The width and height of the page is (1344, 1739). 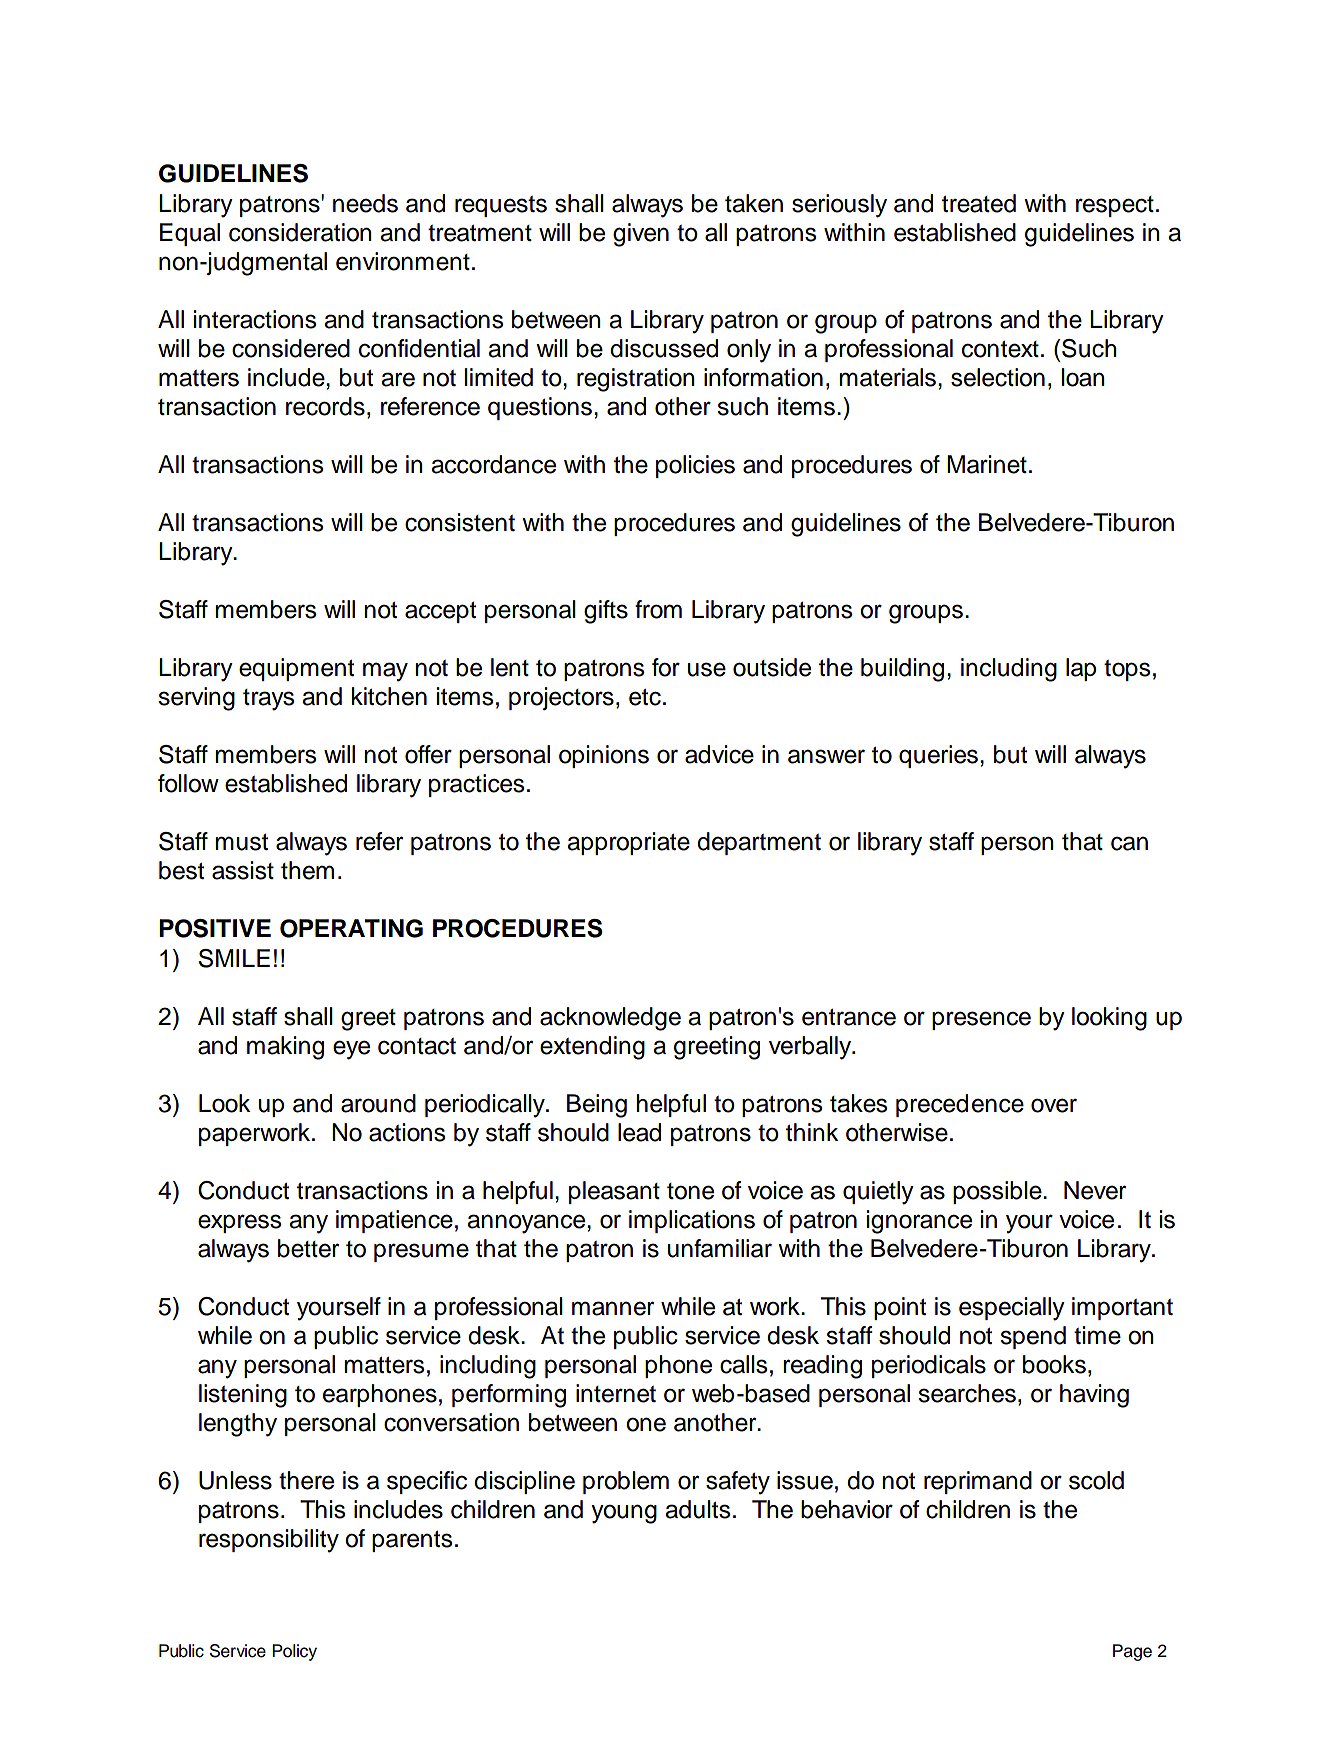 I want to click on treated, so click(x=979, y=203).
